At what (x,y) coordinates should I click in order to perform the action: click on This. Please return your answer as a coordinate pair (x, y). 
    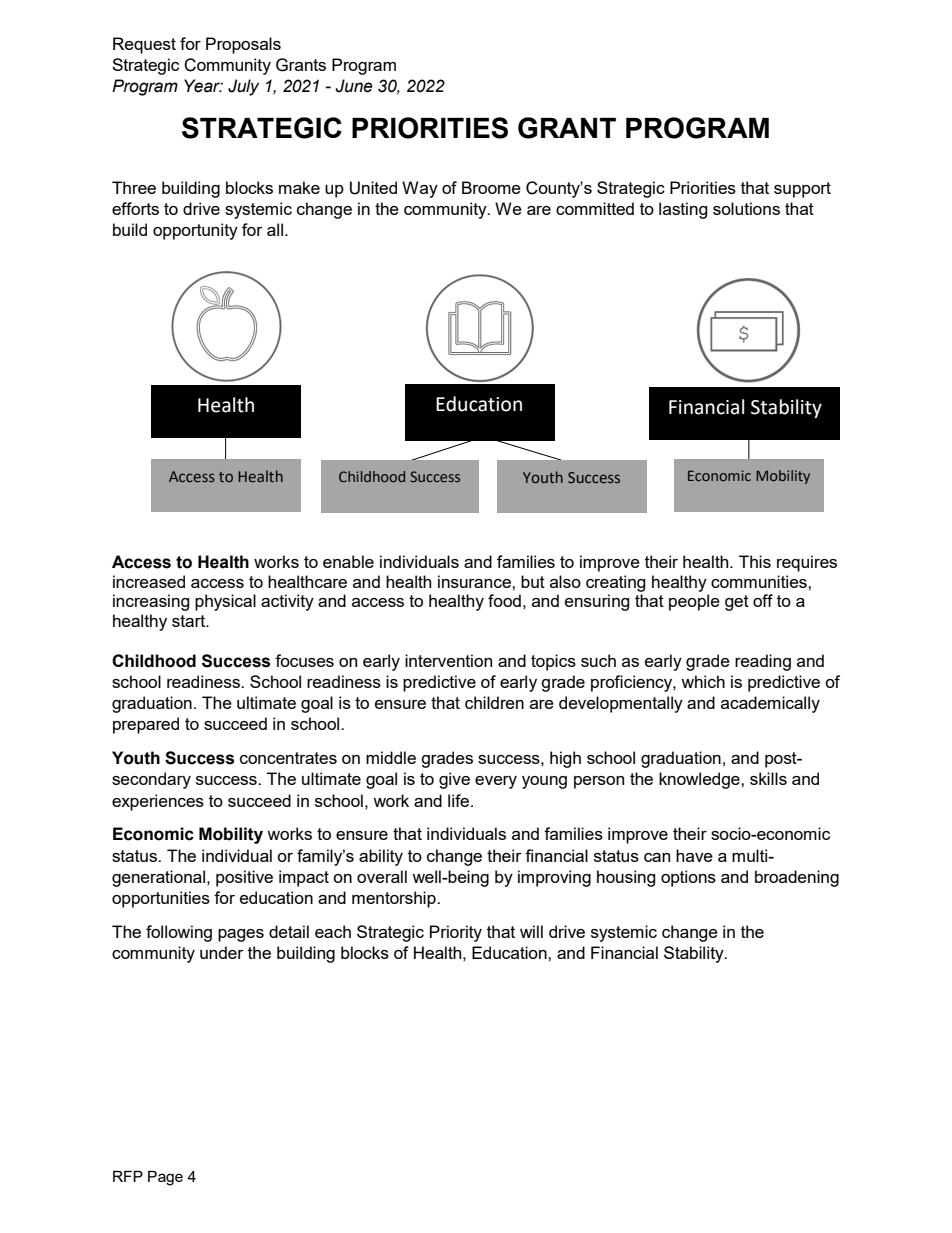
    Looking at the image, I should click on (755, 561).
